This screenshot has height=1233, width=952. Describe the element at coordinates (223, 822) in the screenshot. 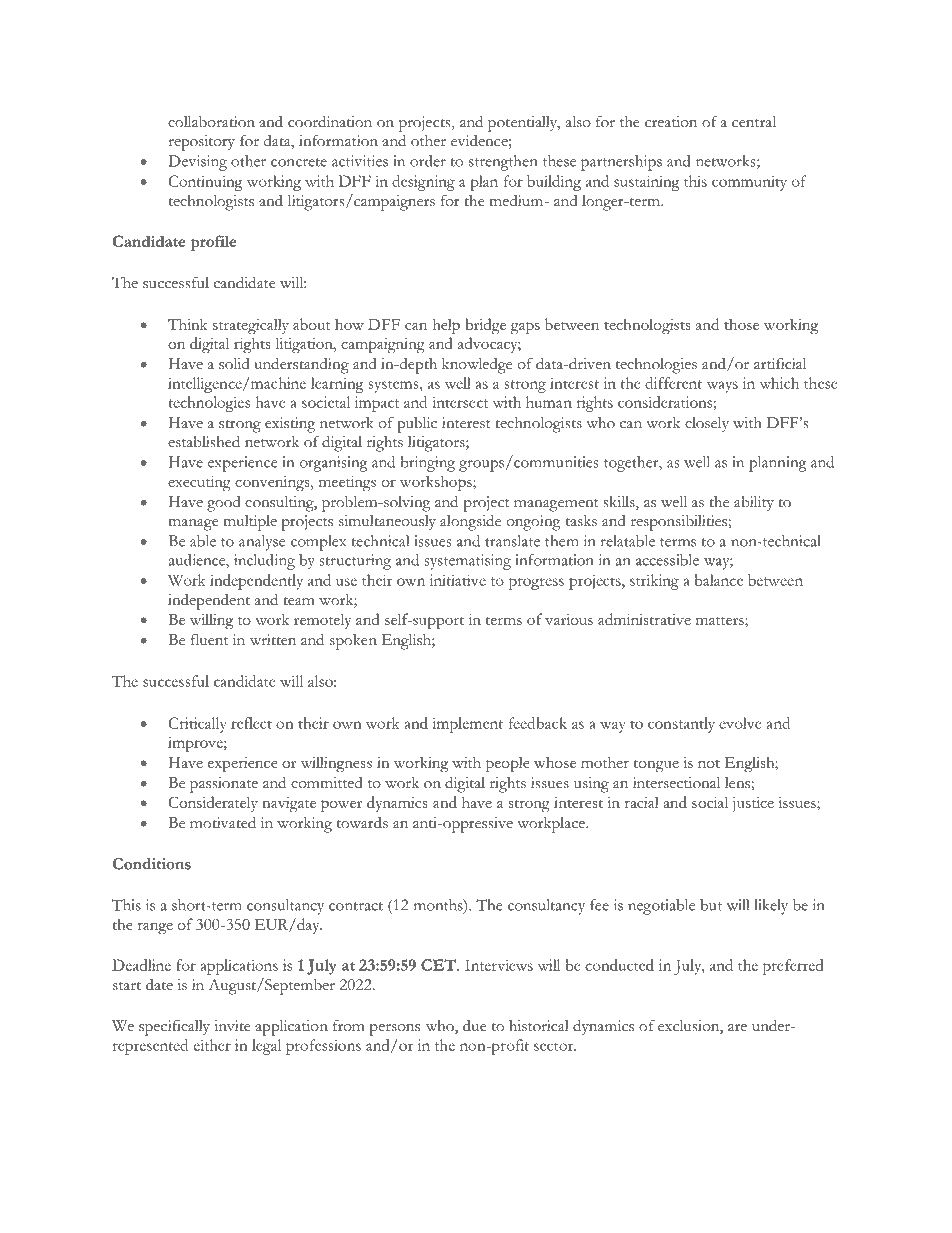

I see `motivated` at that location.
